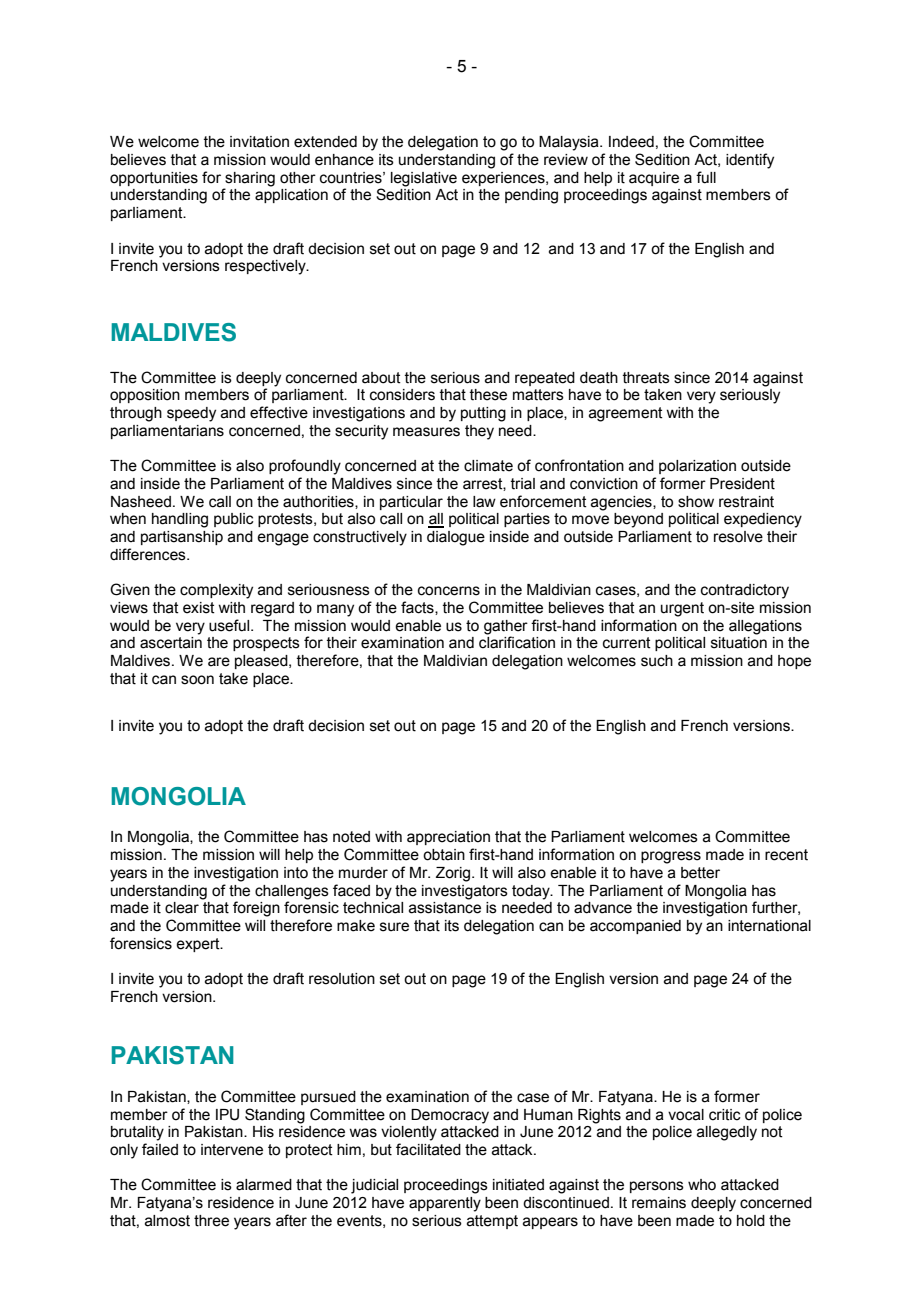 The width and height of the document is (924, 1308). I want to click on sharing, so click(250, 179).
